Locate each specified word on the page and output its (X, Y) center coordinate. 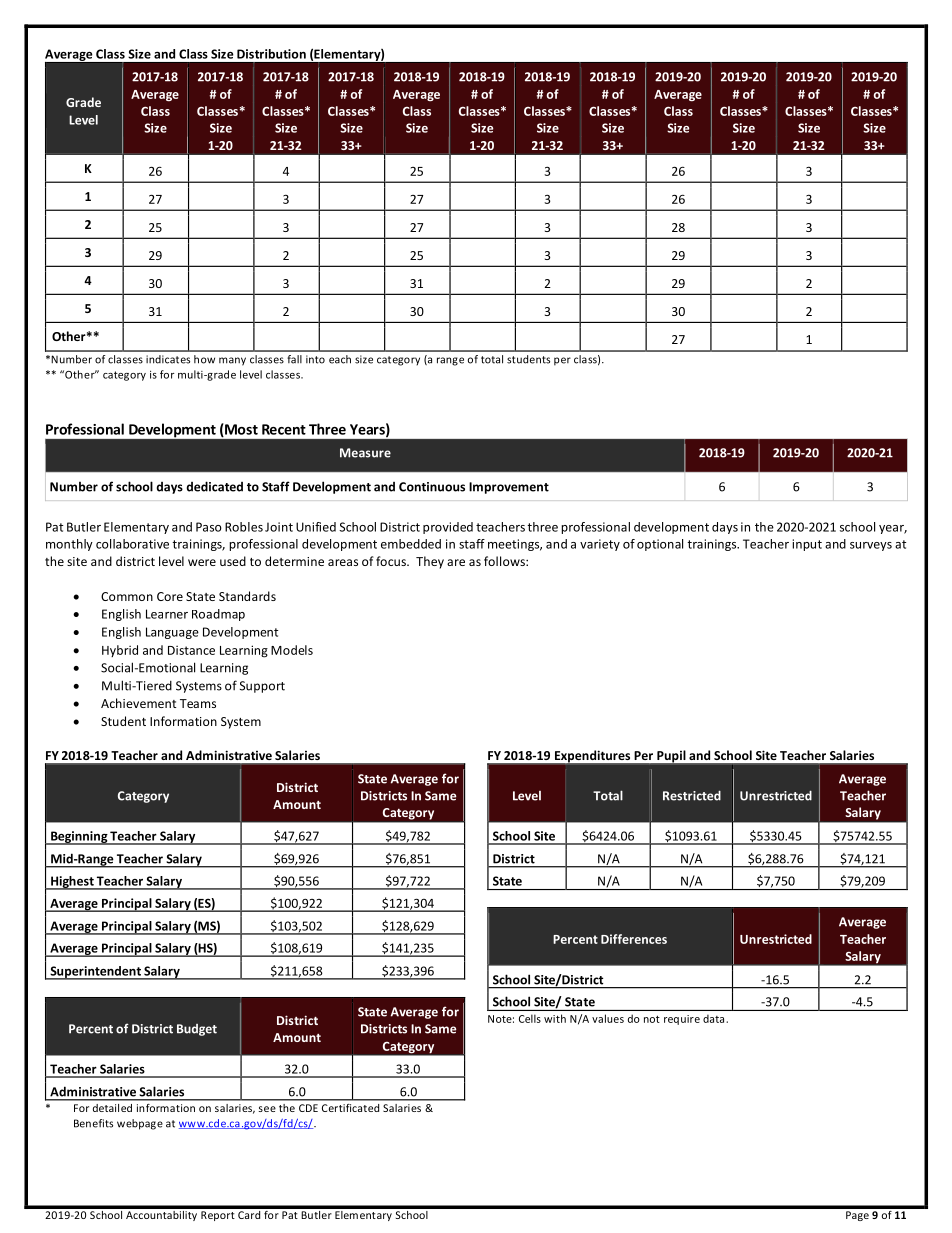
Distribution (271, 54)
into (315, 359)
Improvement (509, 488)
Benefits (93, 1123)
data (715, 1019)
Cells (530, 1018)
